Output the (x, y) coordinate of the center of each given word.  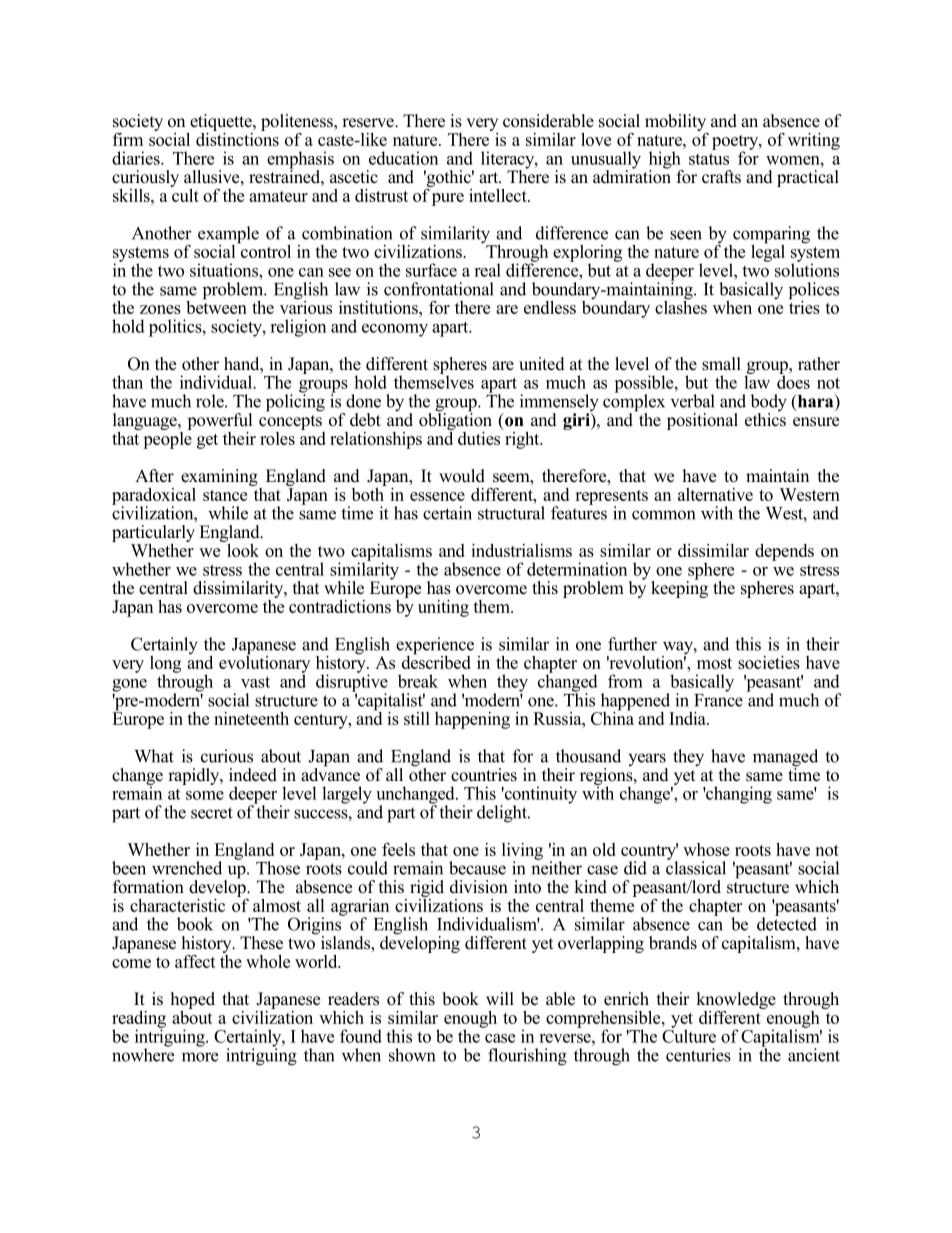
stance (225, 495)
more (200, 1057)
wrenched (187, 868)
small (721, 364)
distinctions (237, 138)
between (216, 306)
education (403, 158)
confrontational (439, 289)
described (436, 661)
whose (706, 849)
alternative (715, 494)
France (718, 699)
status (709, 159)
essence (437, 496)
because (477, 868)
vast (255, 682)
